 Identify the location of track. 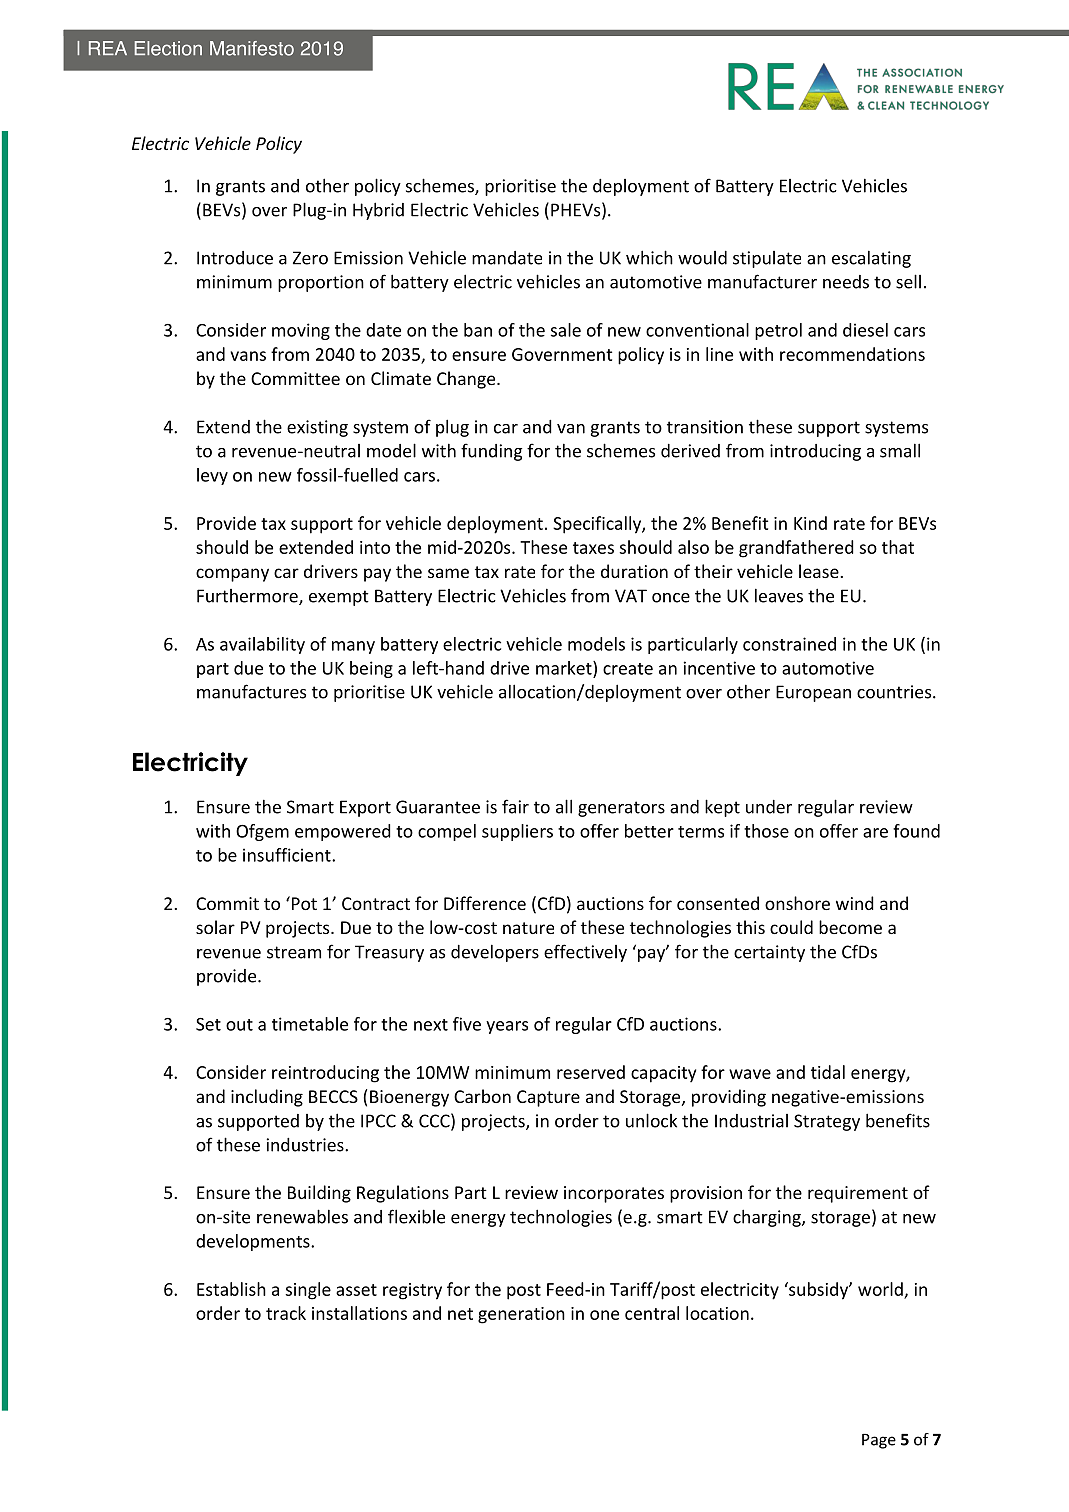
(286, 1313).
